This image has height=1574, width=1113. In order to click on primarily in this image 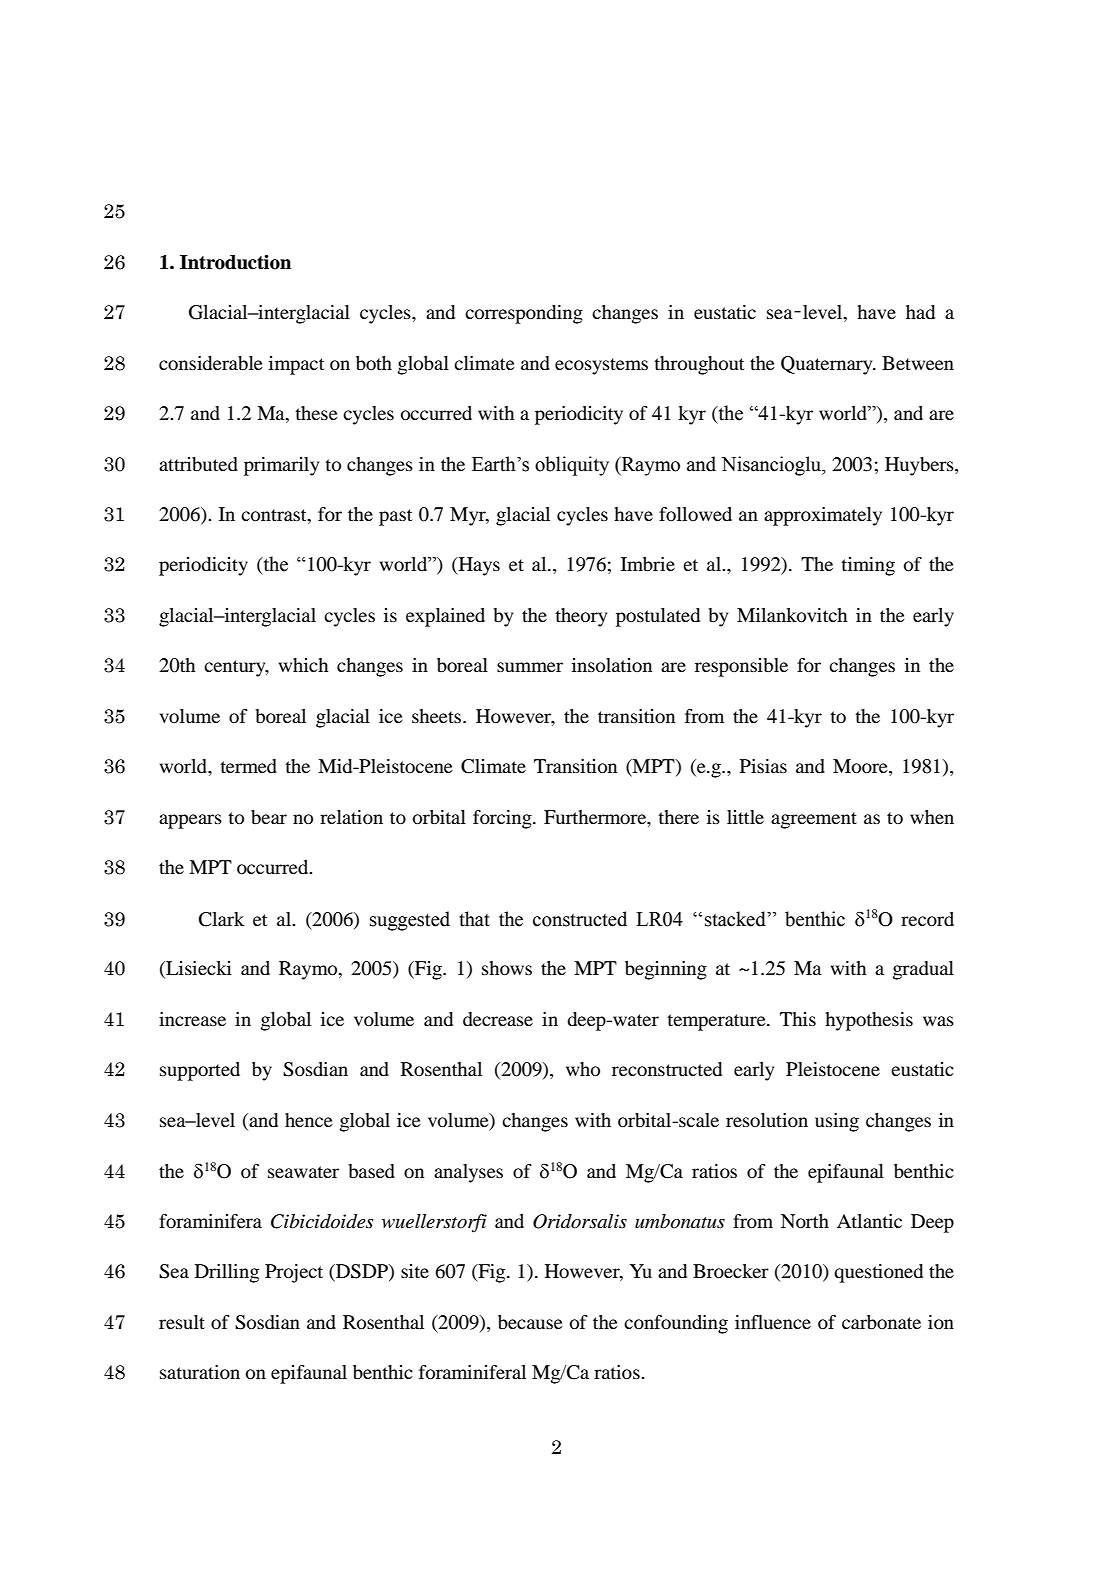, I will do `click(281, 466)`.
